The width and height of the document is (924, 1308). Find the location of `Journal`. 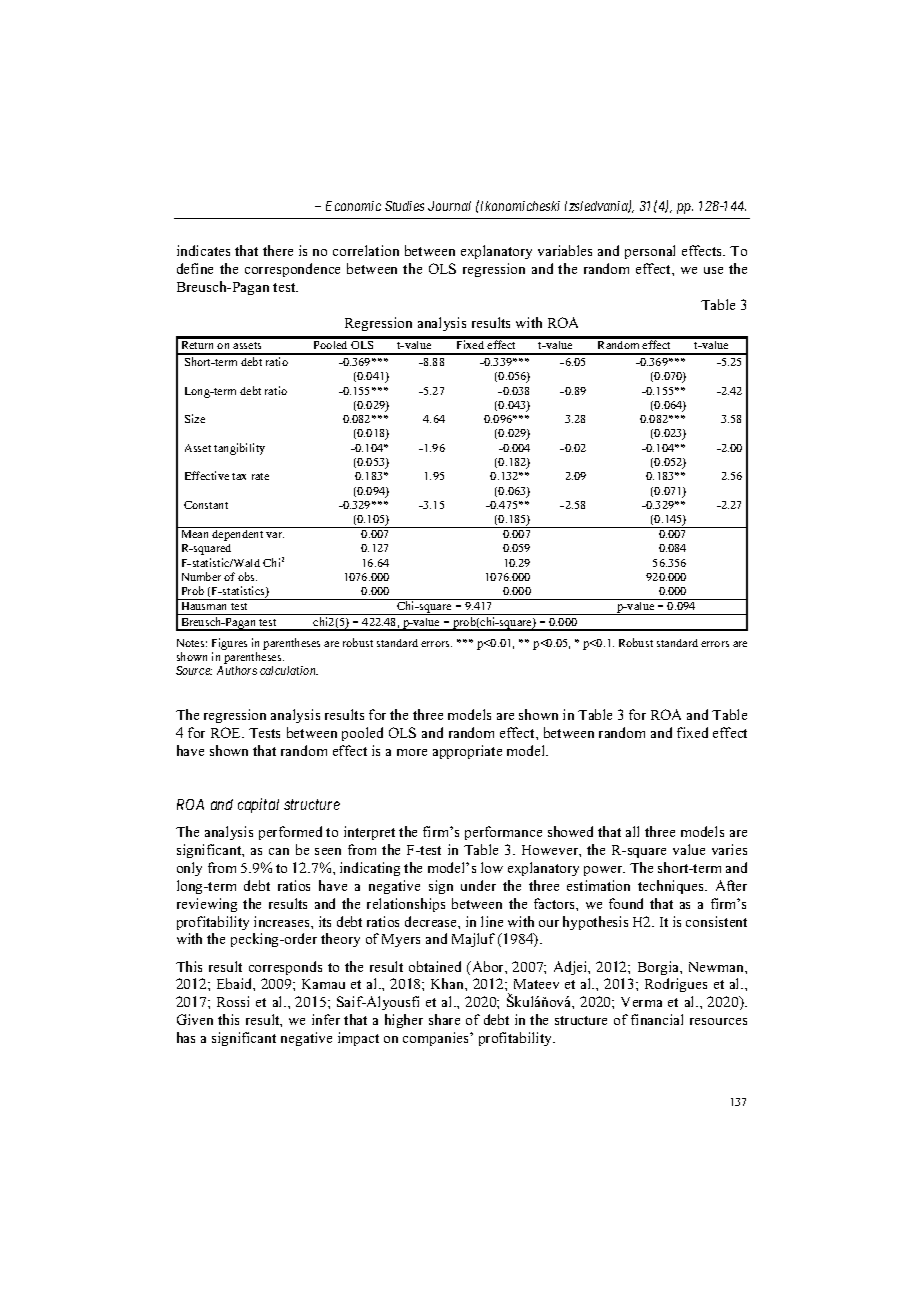

Journal is located at coordinates (449, 206).
